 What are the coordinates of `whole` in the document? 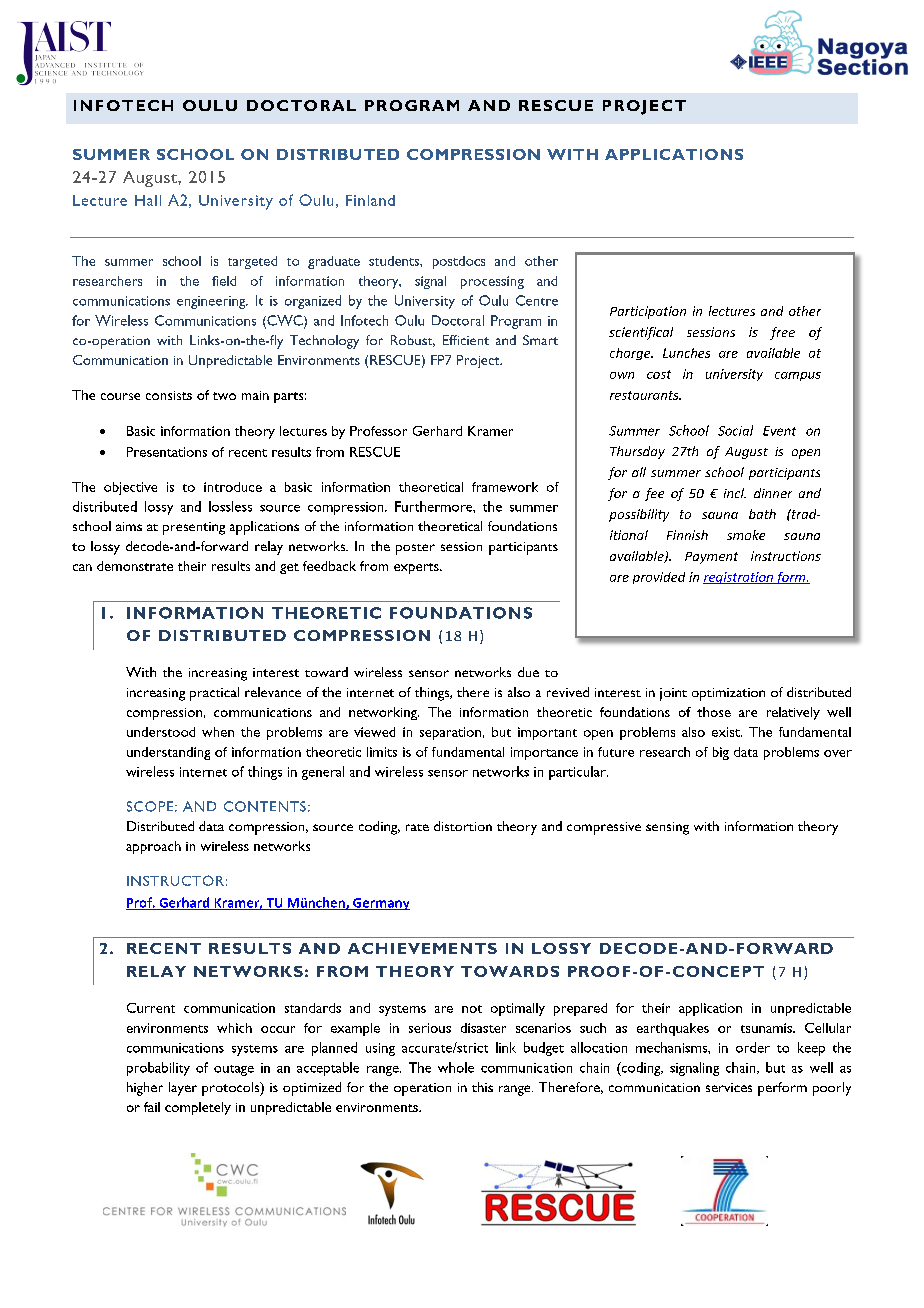 It's located at (456, 1067).
